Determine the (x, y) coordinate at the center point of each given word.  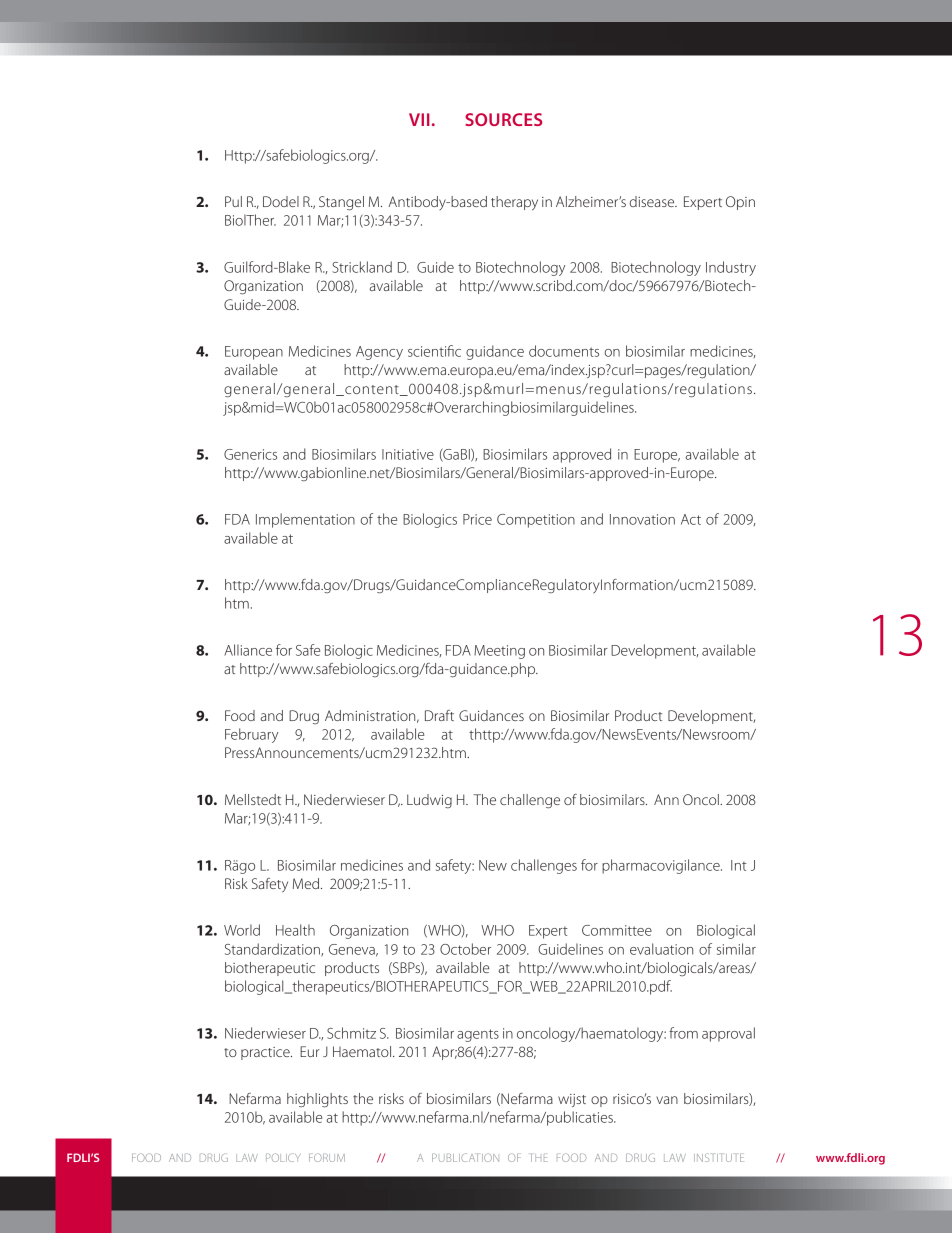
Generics (250, 454)
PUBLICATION (465, 1157)
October (465, 949)
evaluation (661, 949)
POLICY (283, 1157)
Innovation (642, 519)
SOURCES (503, 119)
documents (564, 351)
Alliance (248, 650)
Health (295, 930)
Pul (233, 201)
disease (653, 201)
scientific (434, 351)
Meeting (499, 652)
